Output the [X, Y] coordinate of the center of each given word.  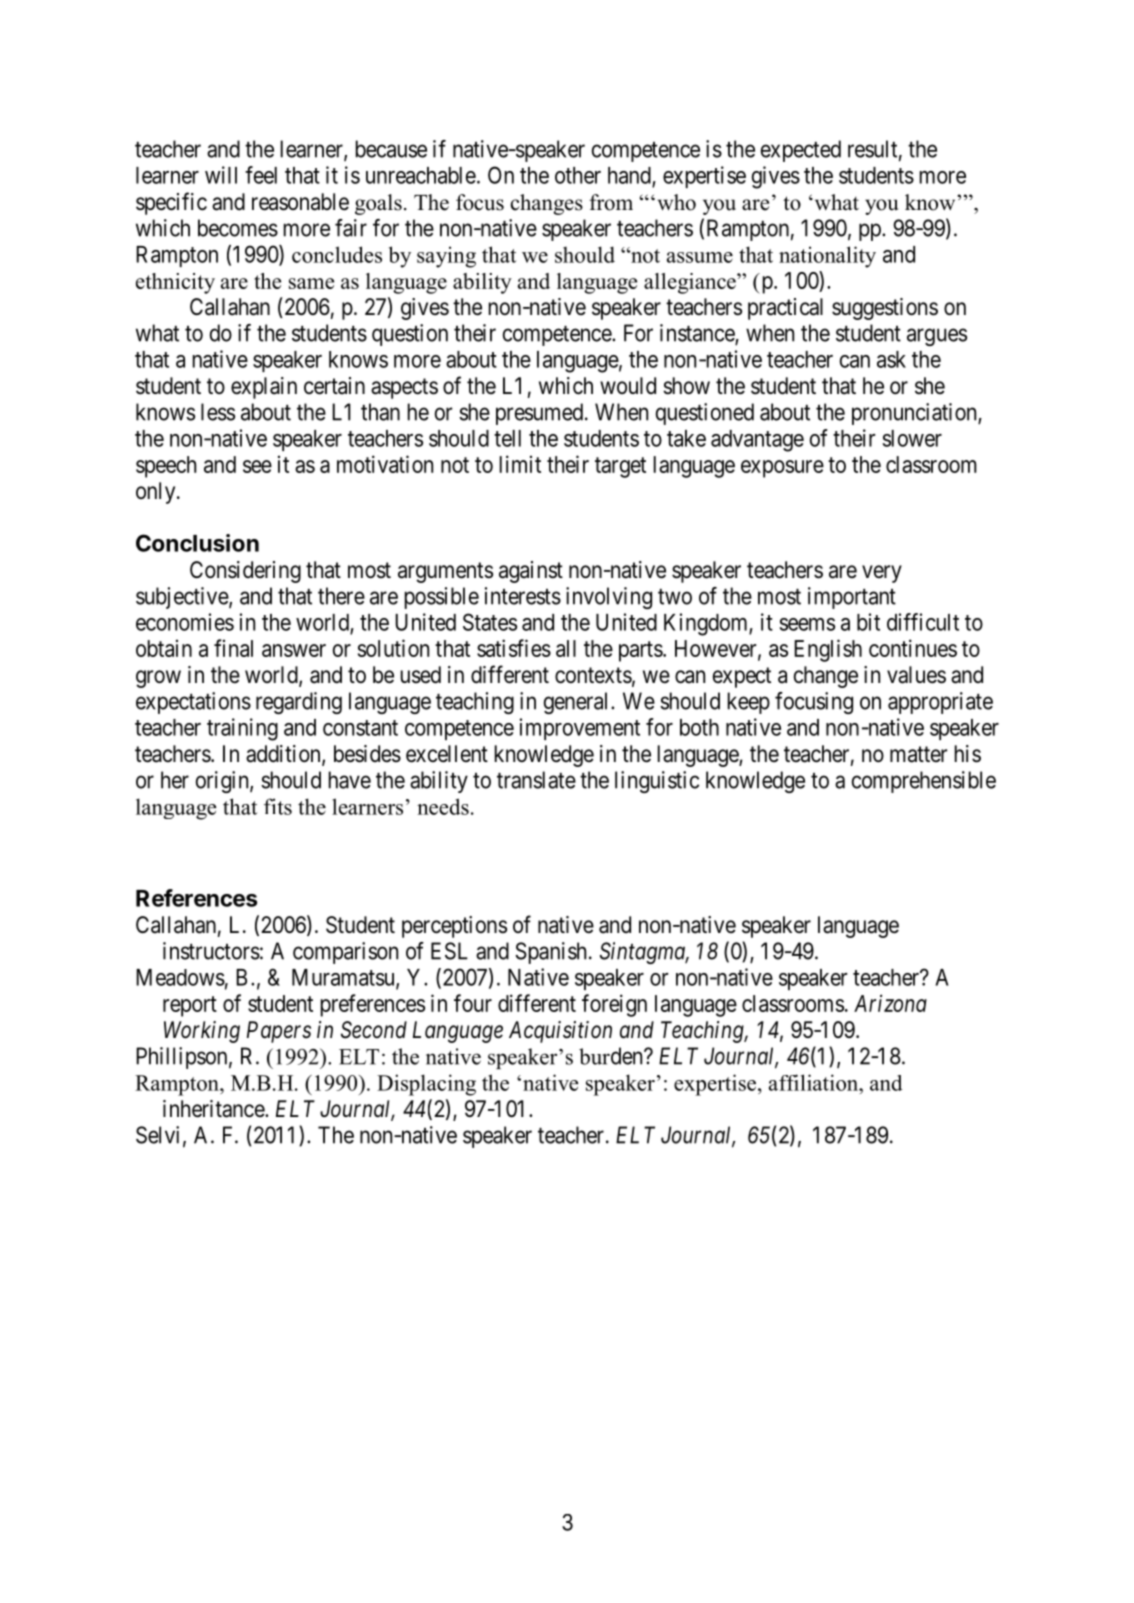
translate [536, 780]
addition [284, 755]
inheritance [214, 1109]
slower [912, 438]
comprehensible [924, 782]
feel [261, 175]
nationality [827, 257]
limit [520, 464]
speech [166, 467]
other [578, 175]
